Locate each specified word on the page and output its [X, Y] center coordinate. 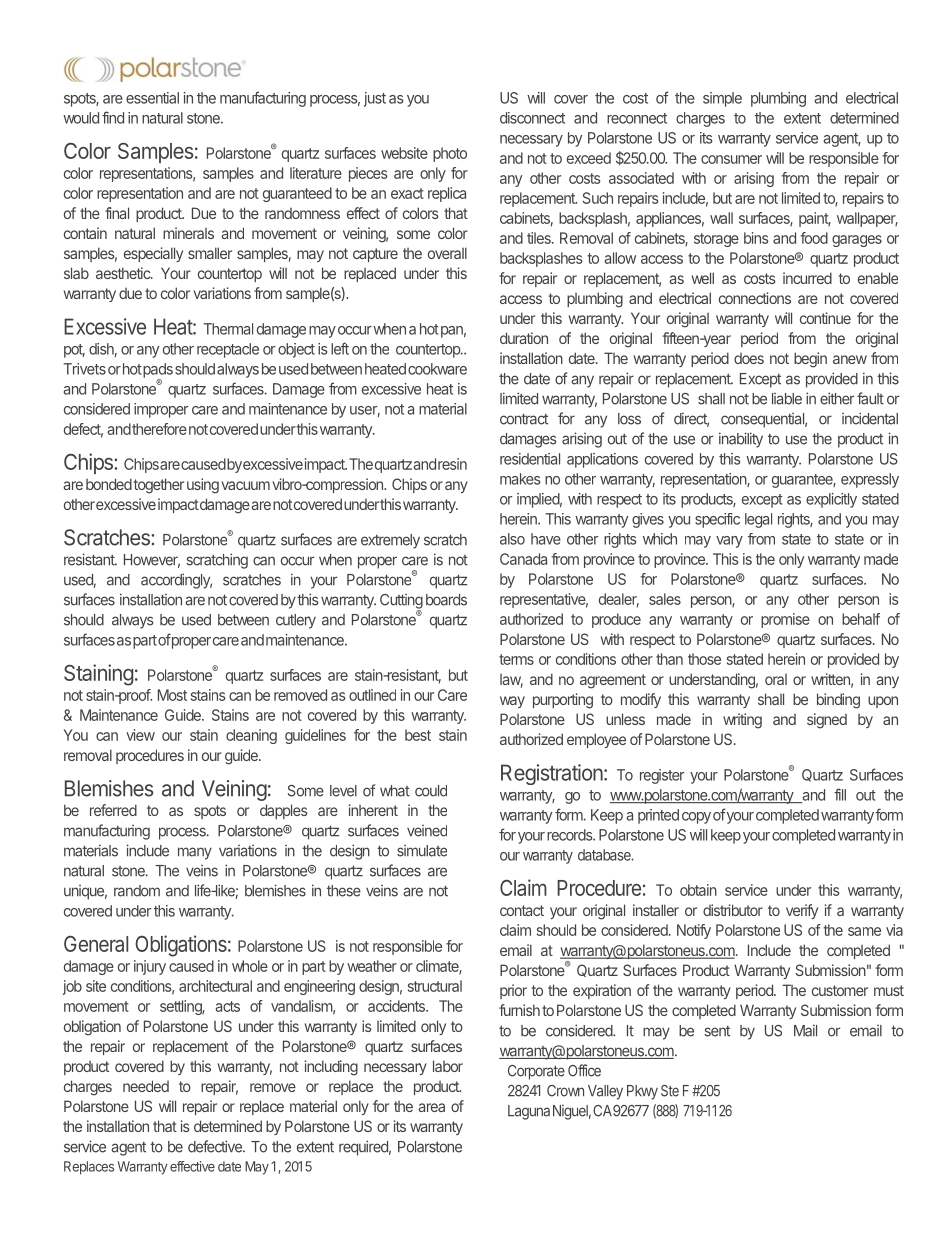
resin [452, 464]
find [113, 117]
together [159, 486]
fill [840, 794]
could [431, 791]
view [140, 735]
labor [448, 1066]
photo [450, 154]
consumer [731, 159]
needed [146, 1086]
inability [741, 440]
